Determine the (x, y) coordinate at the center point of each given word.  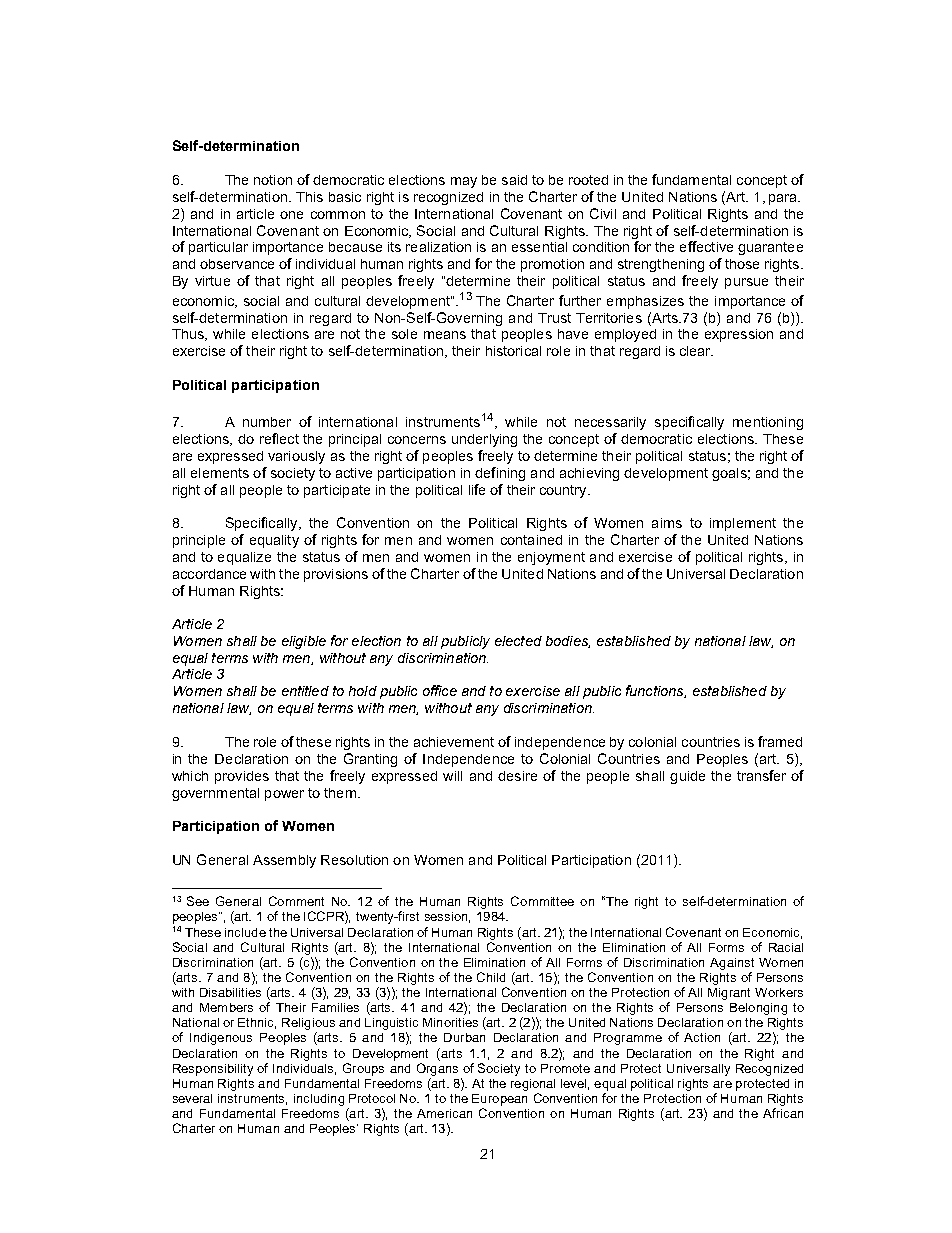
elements (220, 473)
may (464, 182)
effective (706, 246)
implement (743, 524)
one (291, 215)
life (477, 489)
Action (702, 1037)
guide (687, 777)
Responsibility (213, 1070)
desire (517, 776)
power (284, 795)
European (499, 1100)
